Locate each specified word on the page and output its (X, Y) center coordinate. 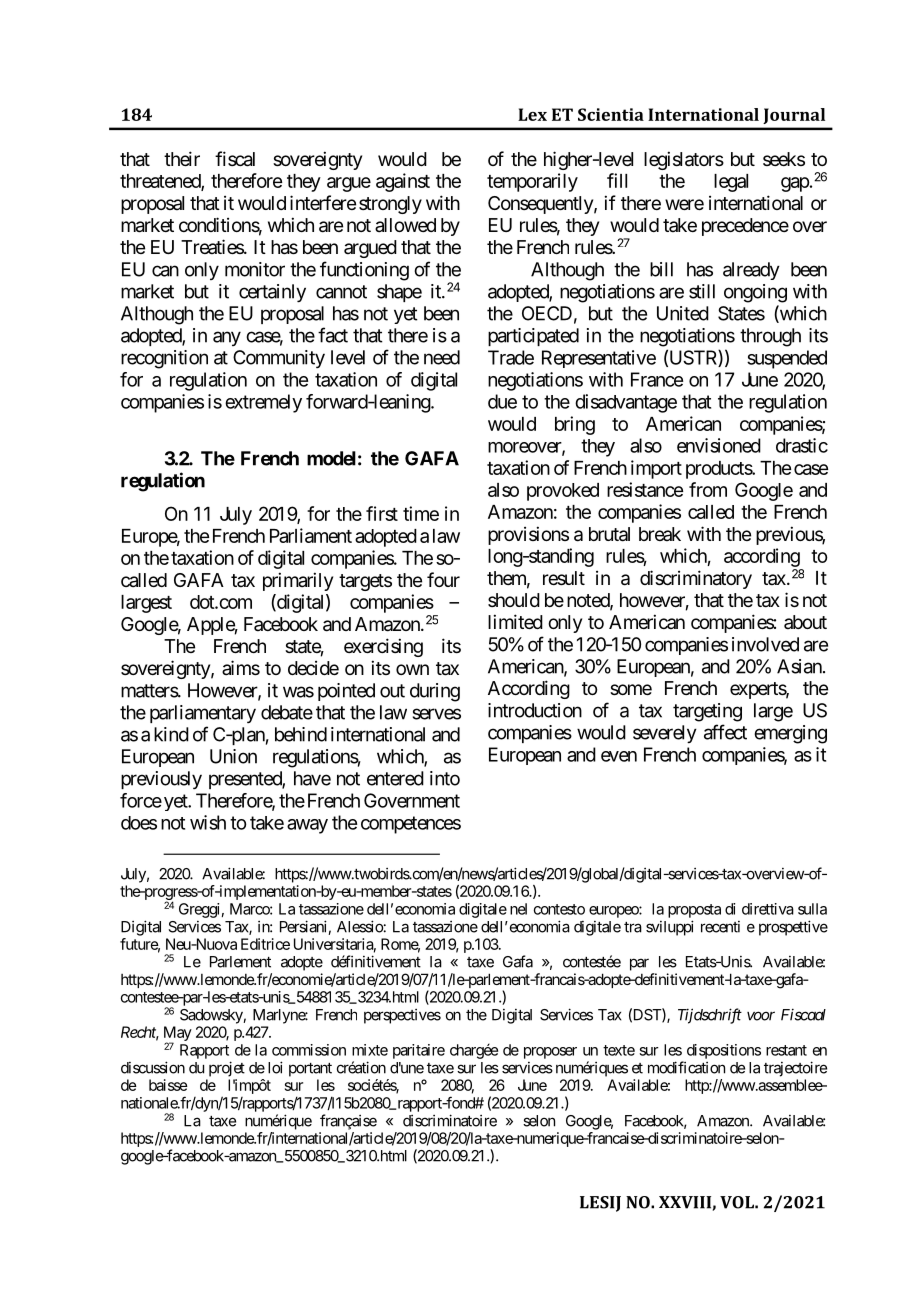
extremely (263, 403)
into (445, 778)
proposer (550, 1053)
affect (725, 732)
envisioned (719, 445)
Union (233, 756)
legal (731, 183)
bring (575, 425)
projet (227, 1069)
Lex (532, 114)
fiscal (235, 159)
